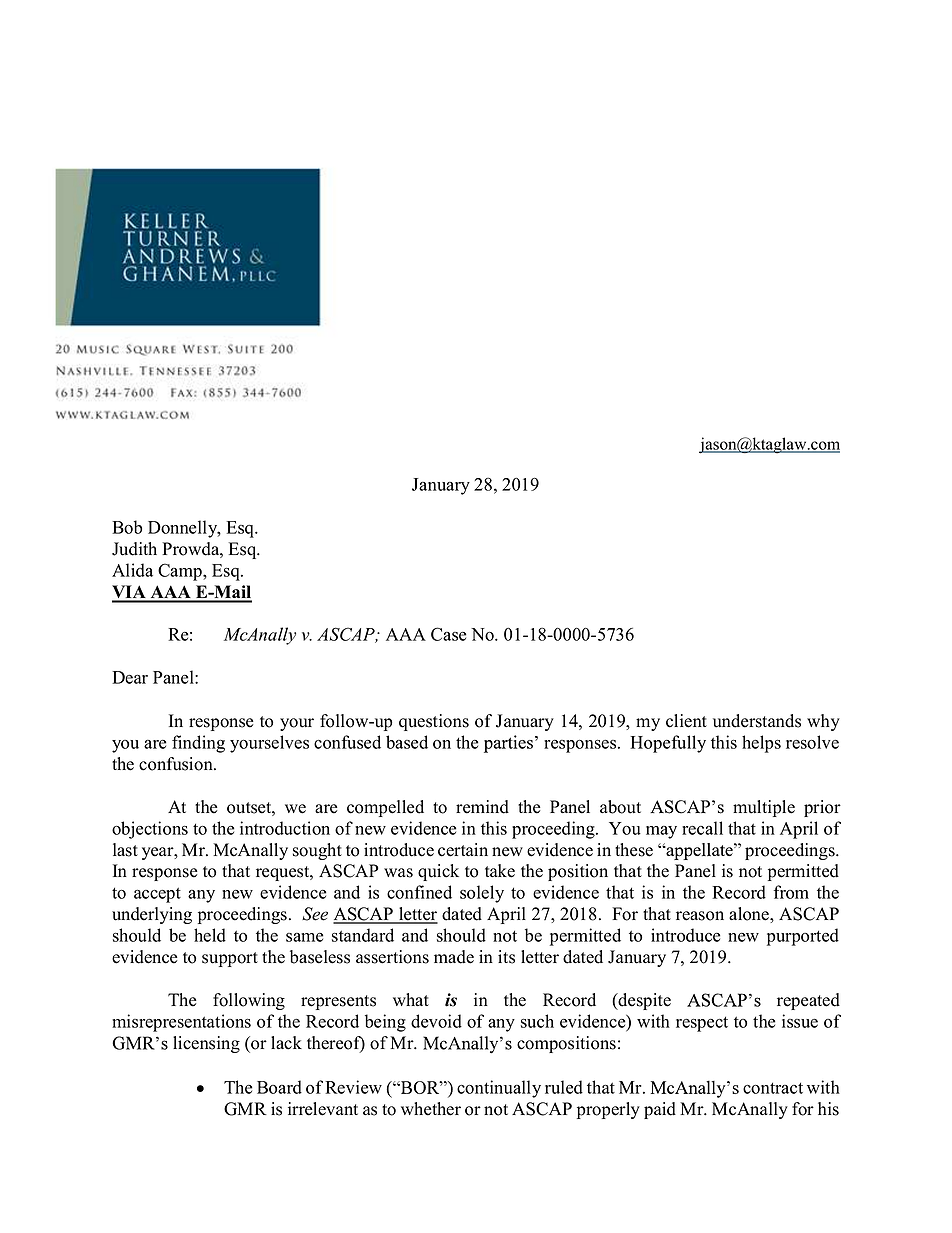  I want to click on underlying, so click(152, 915).
